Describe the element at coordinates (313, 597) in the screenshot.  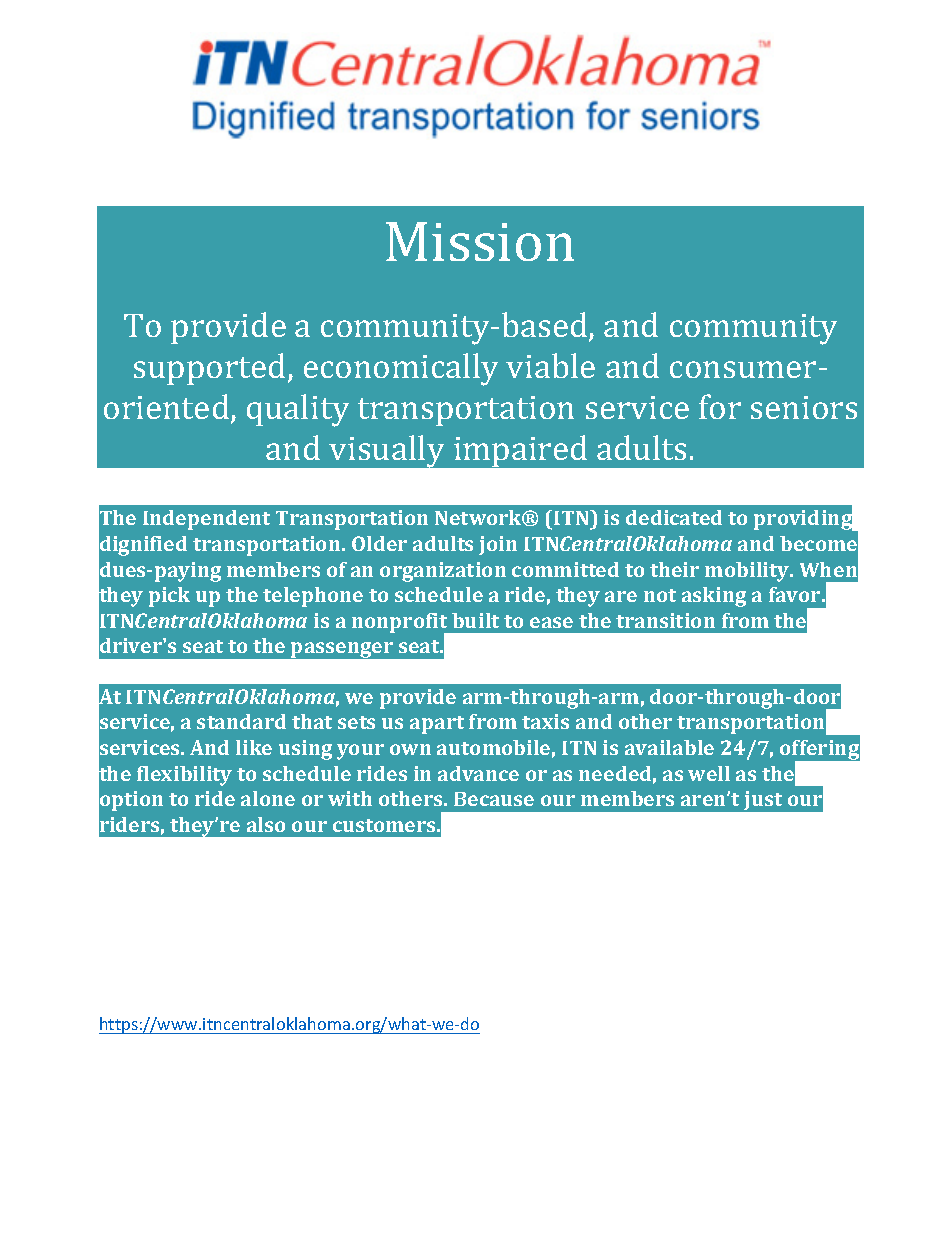
I see `telephone` at that location.
